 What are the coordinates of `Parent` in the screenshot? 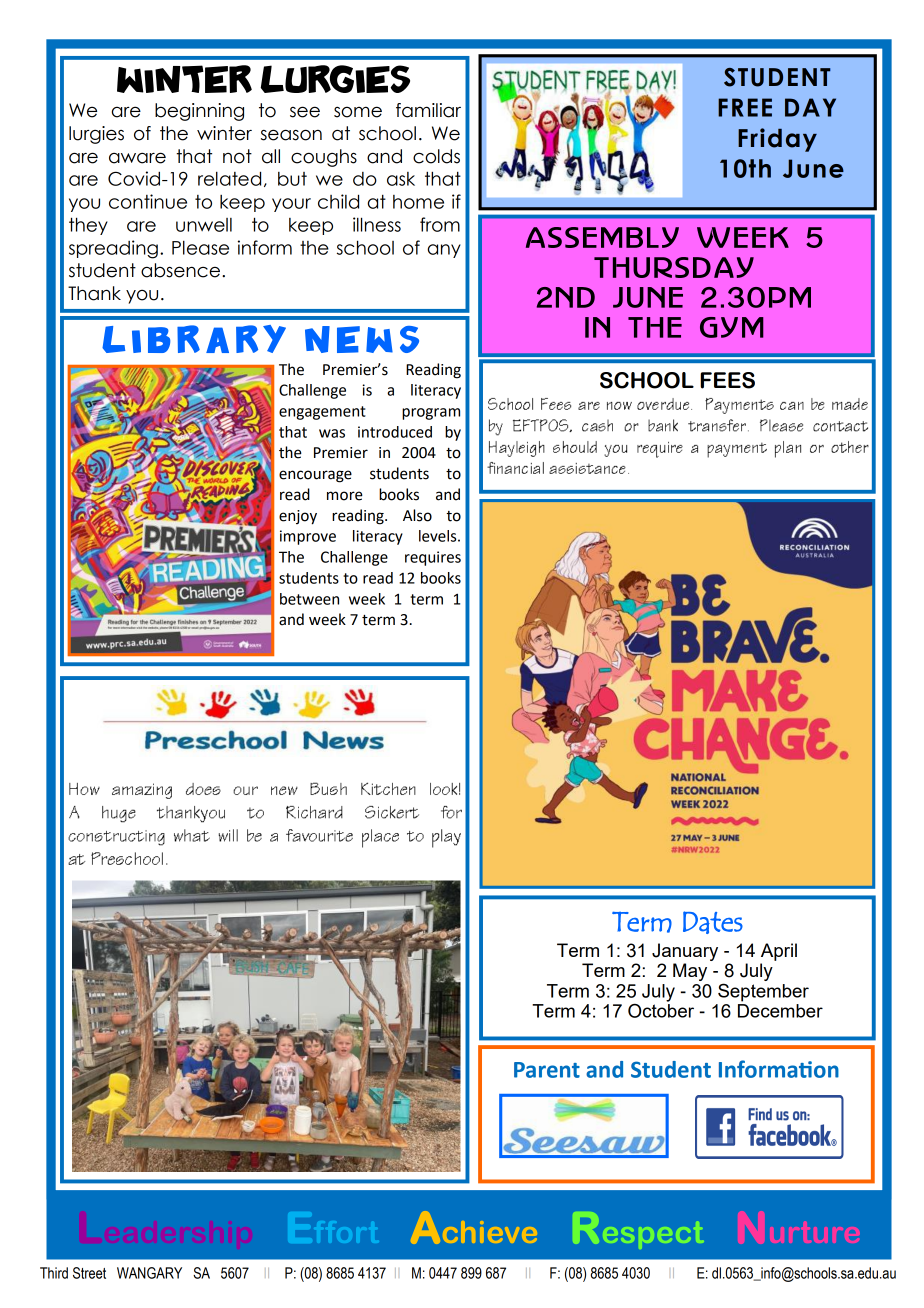 It's located at (547, 1070).
